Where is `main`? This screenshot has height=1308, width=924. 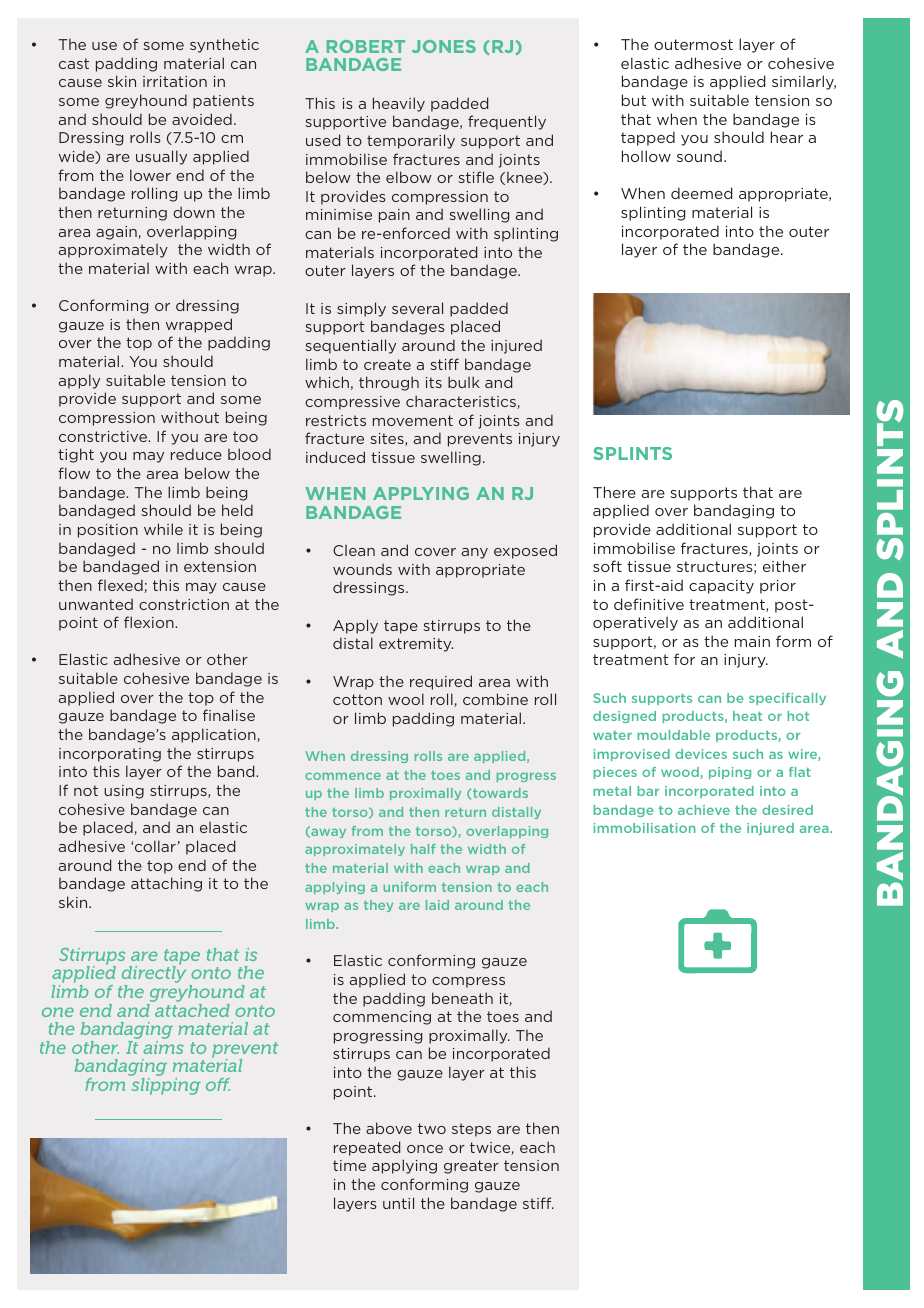 main is located at coordinates (752, 641).
